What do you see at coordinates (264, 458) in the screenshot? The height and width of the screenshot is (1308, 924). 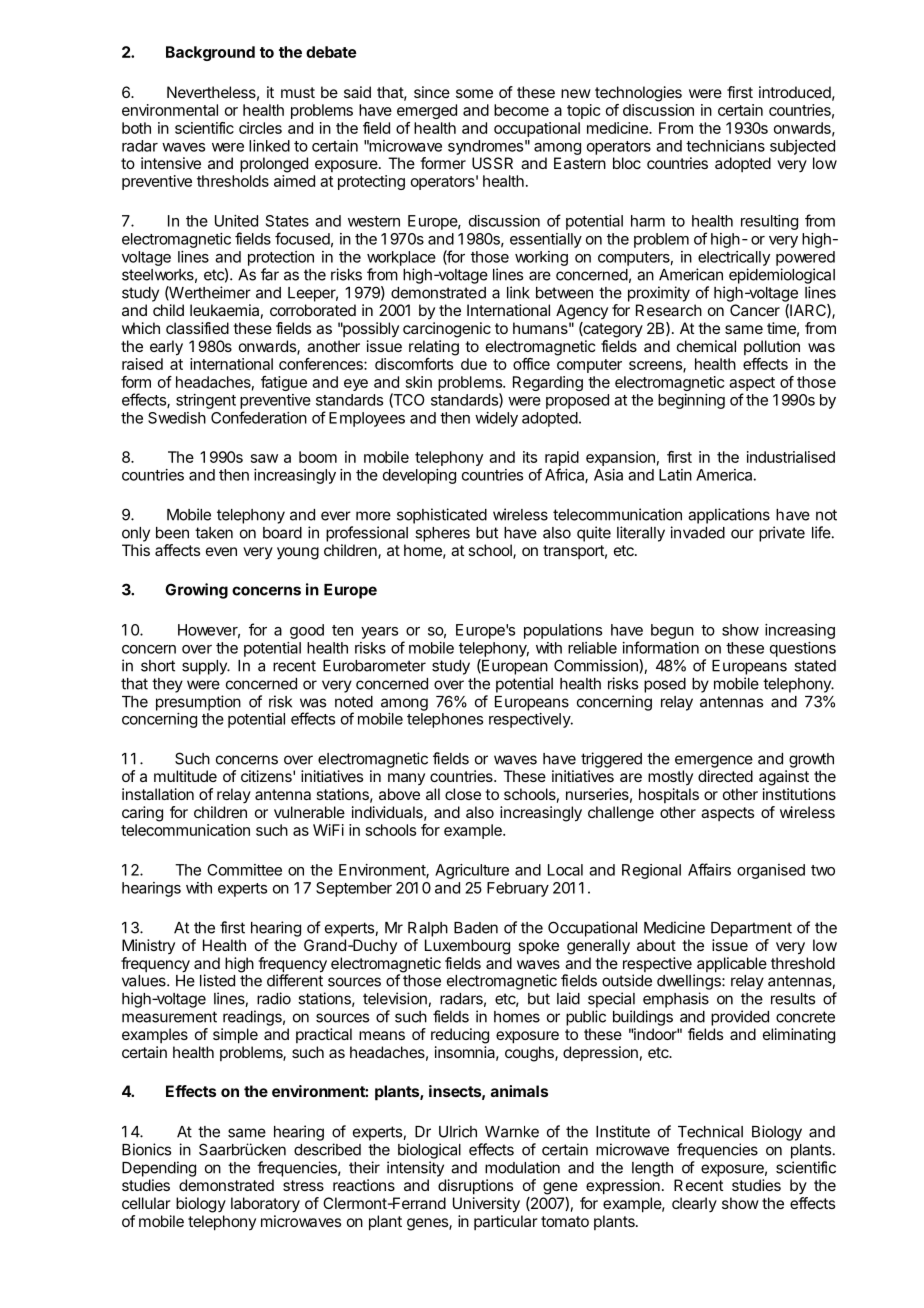 I see `saw` at bounding box center [264, 458].
